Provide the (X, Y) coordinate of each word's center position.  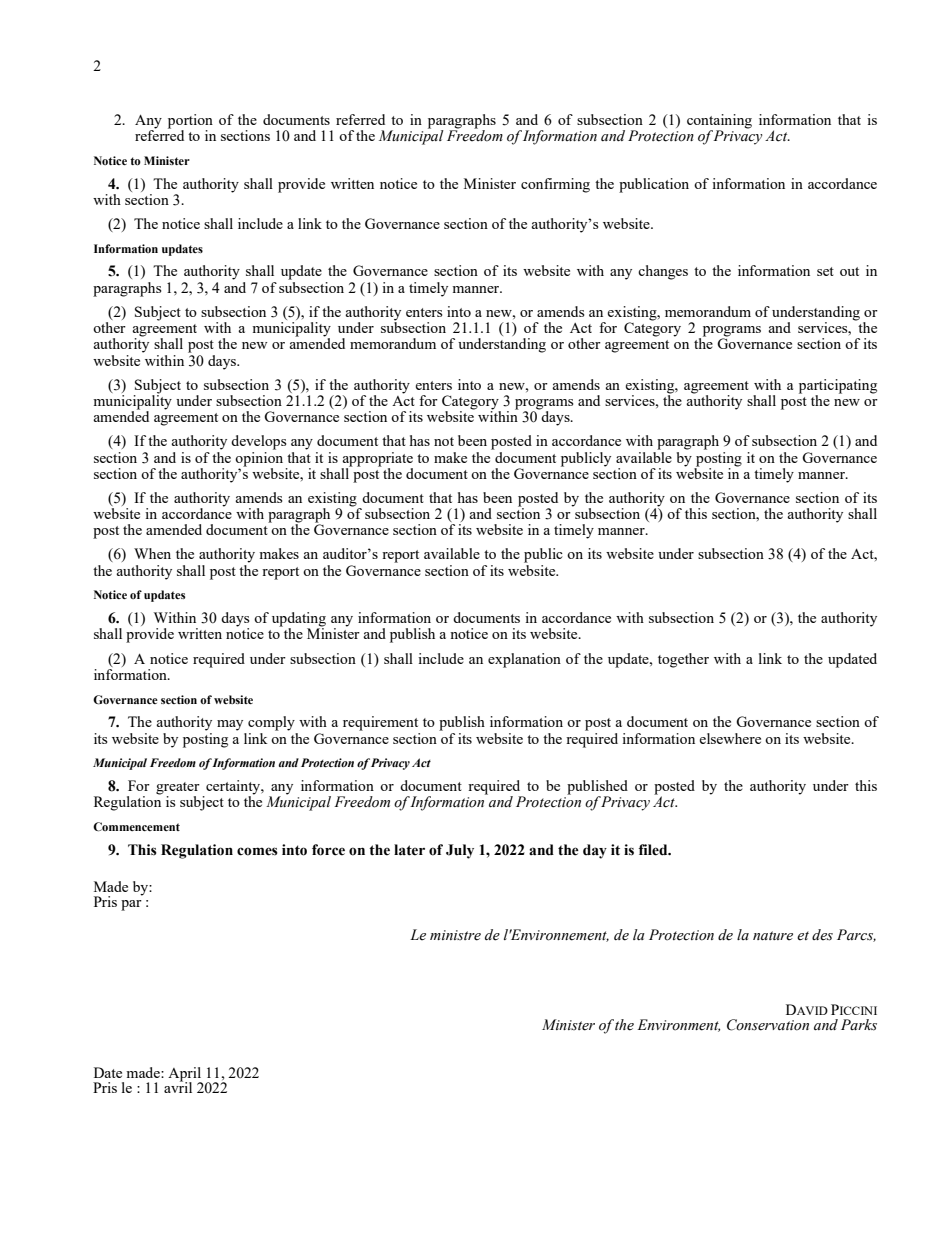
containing (719, 122)
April (185, 1075)
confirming (555, 185)
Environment (678, 1025)
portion (190, 122)
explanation (524, 660)
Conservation (768, 1025)
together (683, 660)
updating (299, 620)
